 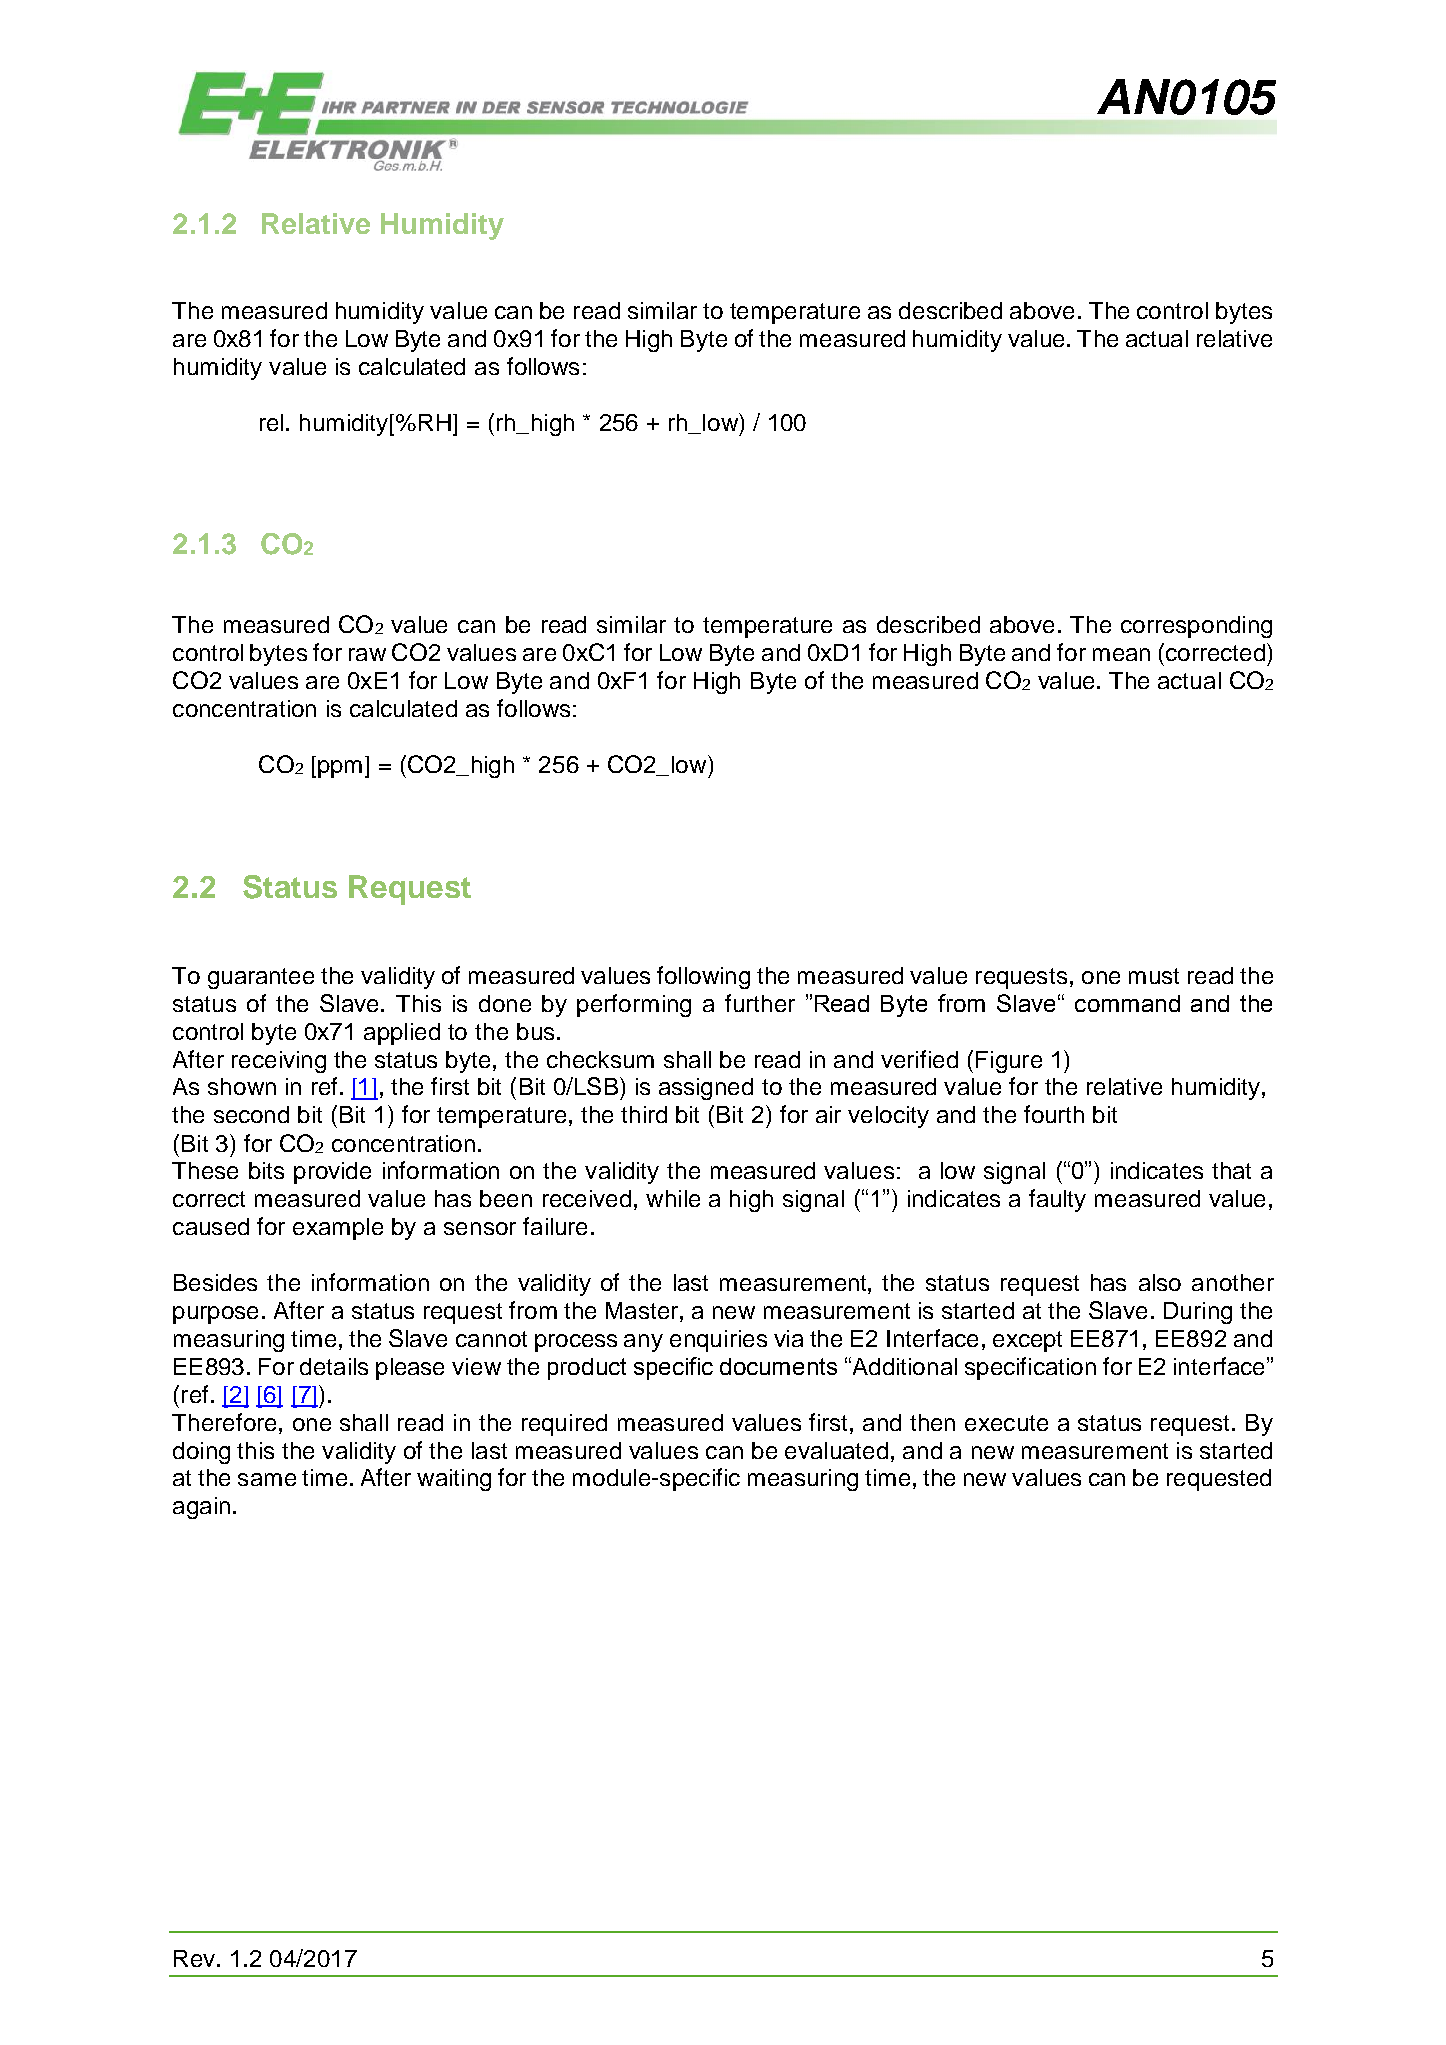 What do you see at coordinates (718, 1341) in the image?
I see `enquiries` at bounding box center [718, 1341].
